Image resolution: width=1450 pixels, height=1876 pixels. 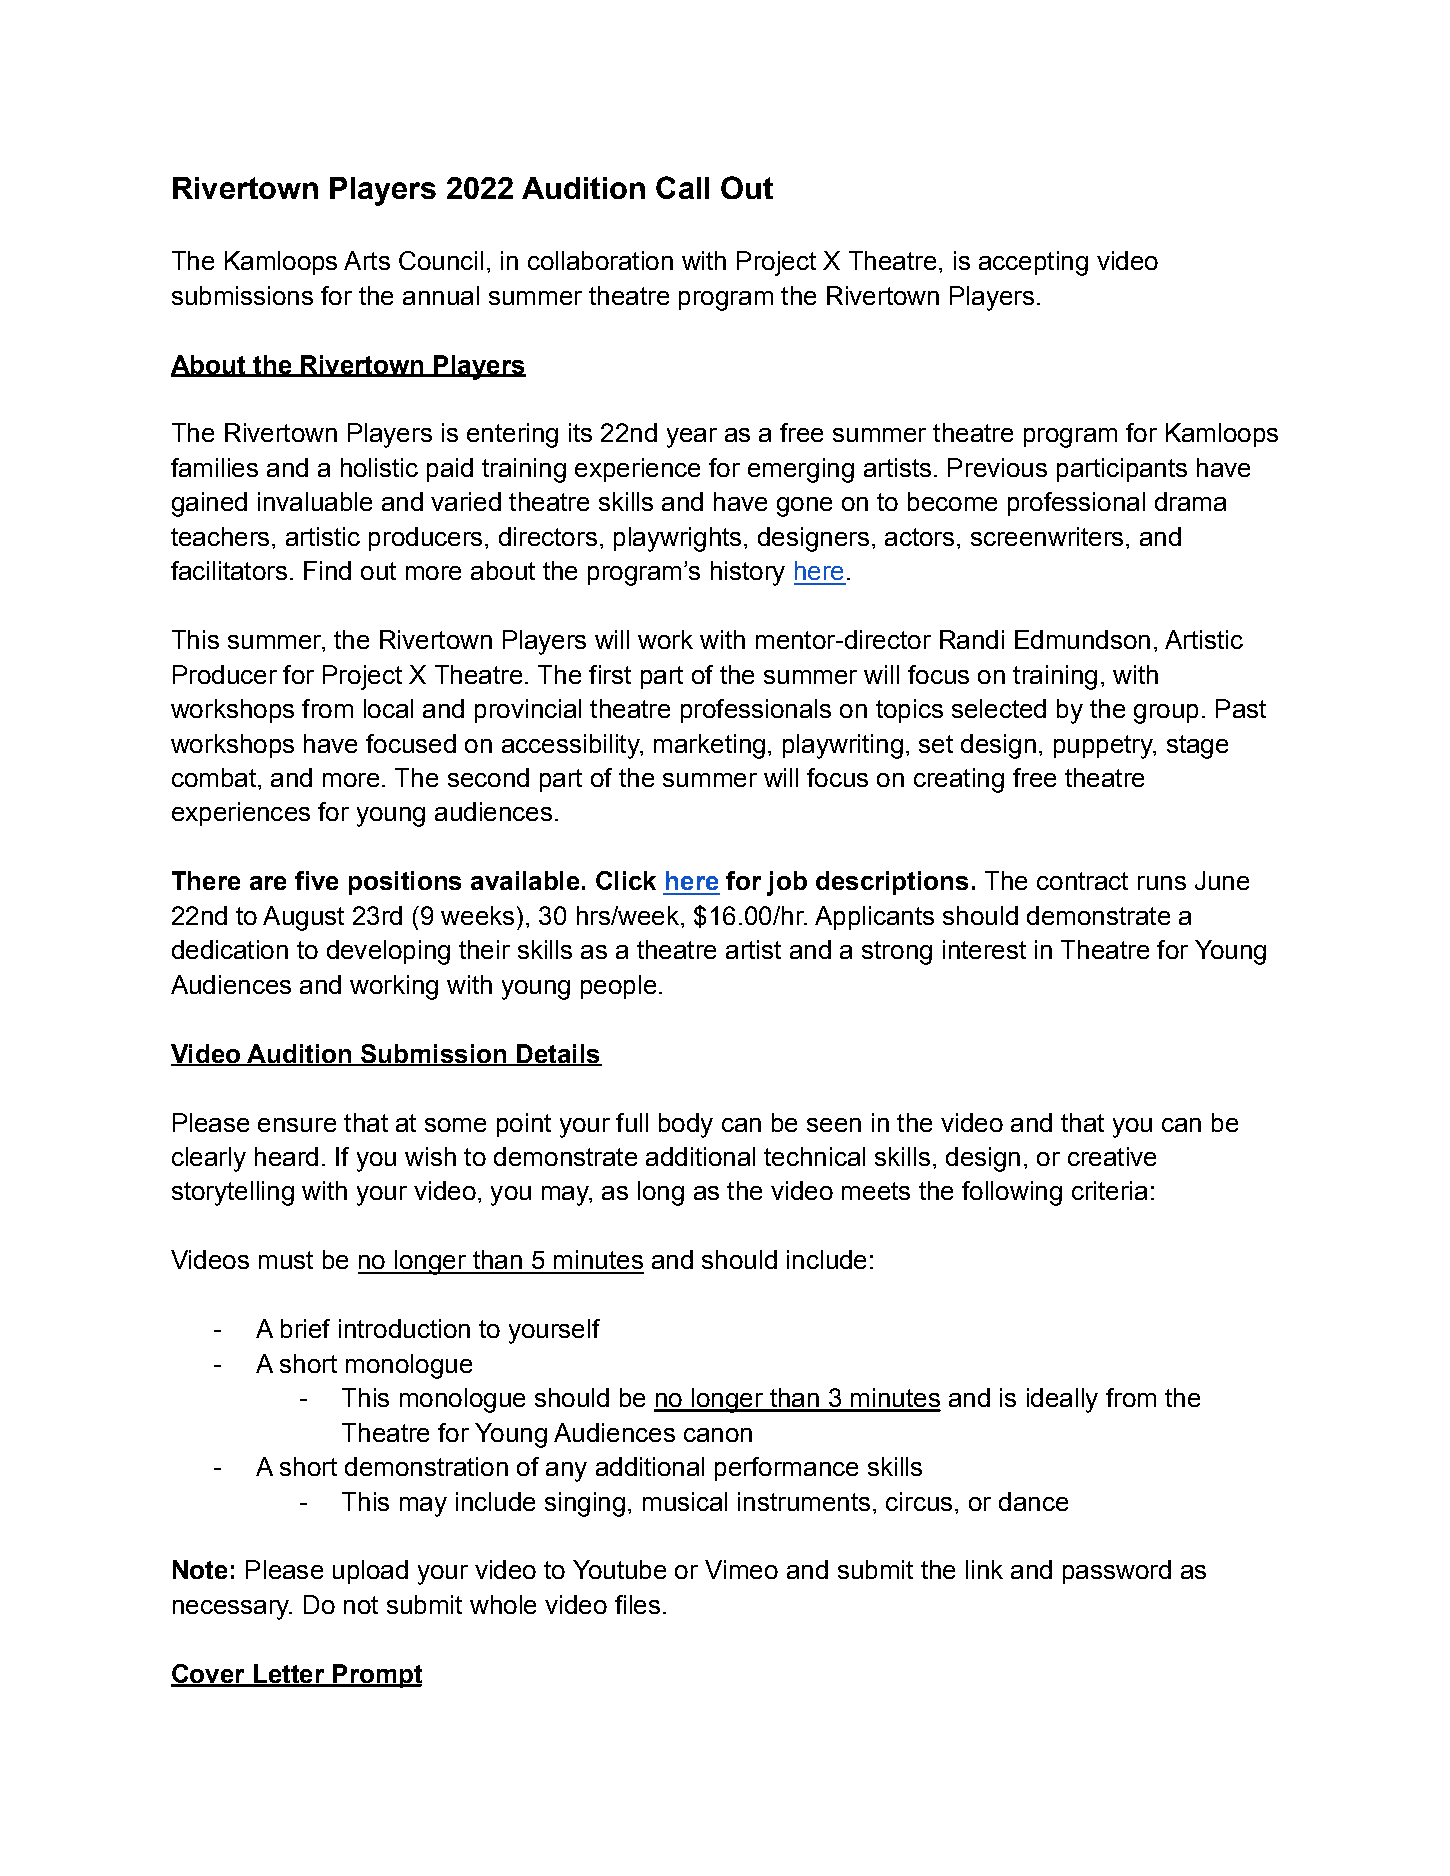 I want to click on Letter, so click(x=289, y=1675).
